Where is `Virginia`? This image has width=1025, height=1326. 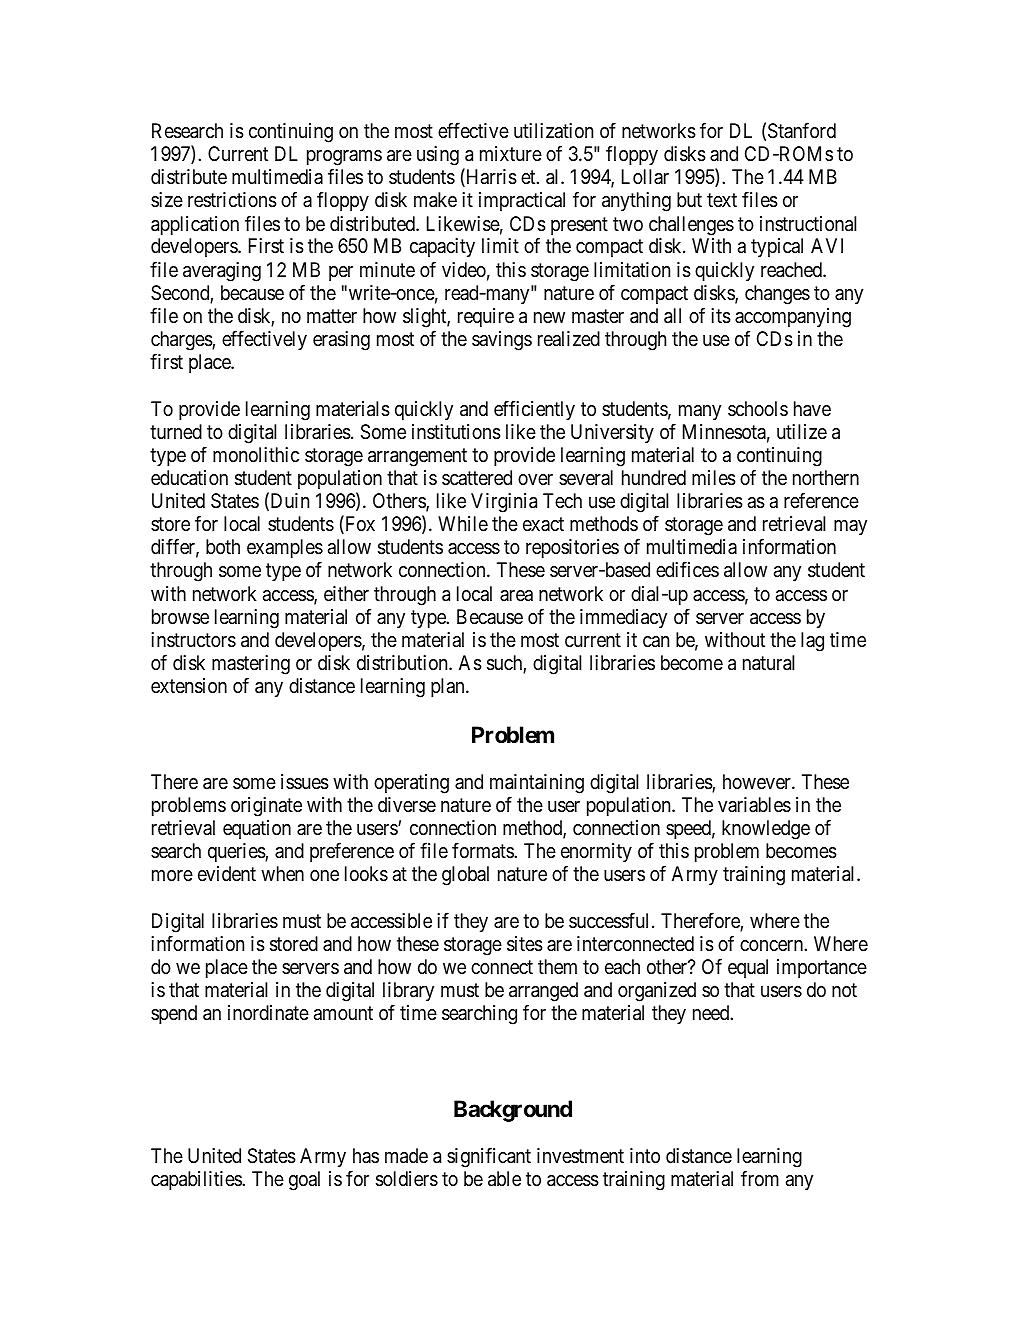
Virginia is located at coordinates (504, 503).
